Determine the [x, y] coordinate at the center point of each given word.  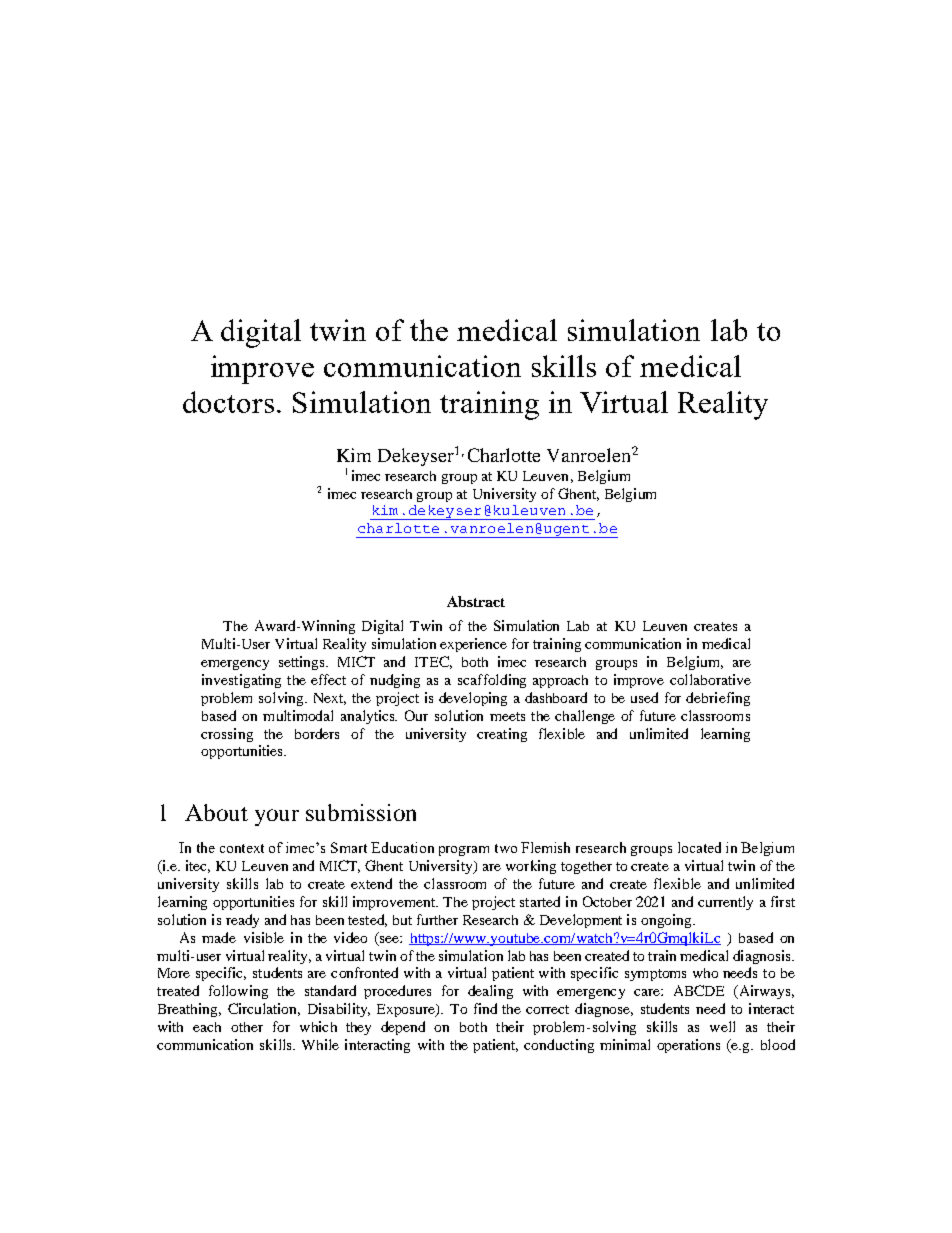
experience [473, 645]
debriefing [718, 699]
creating [502, 735]
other [247, 1027]
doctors [228, 402]
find [485, 1008]
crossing [227, 735]
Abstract [476, 601]
